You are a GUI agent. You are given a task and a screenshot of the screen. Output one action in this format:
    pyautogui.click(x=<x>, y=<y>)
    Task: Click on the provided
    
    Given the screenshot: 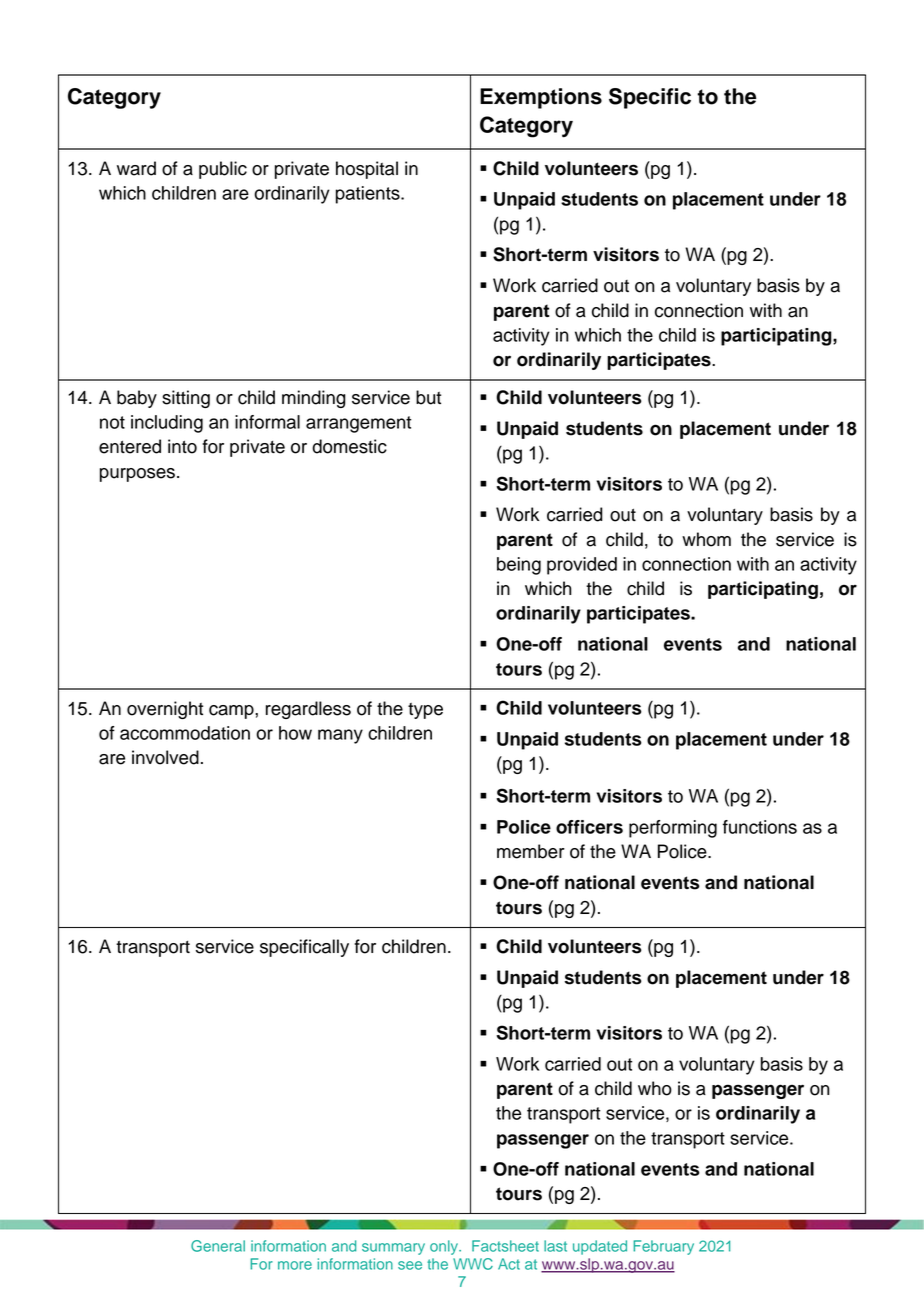 What is the action you would take?
    pyautogui.click(x=582, y=566)
